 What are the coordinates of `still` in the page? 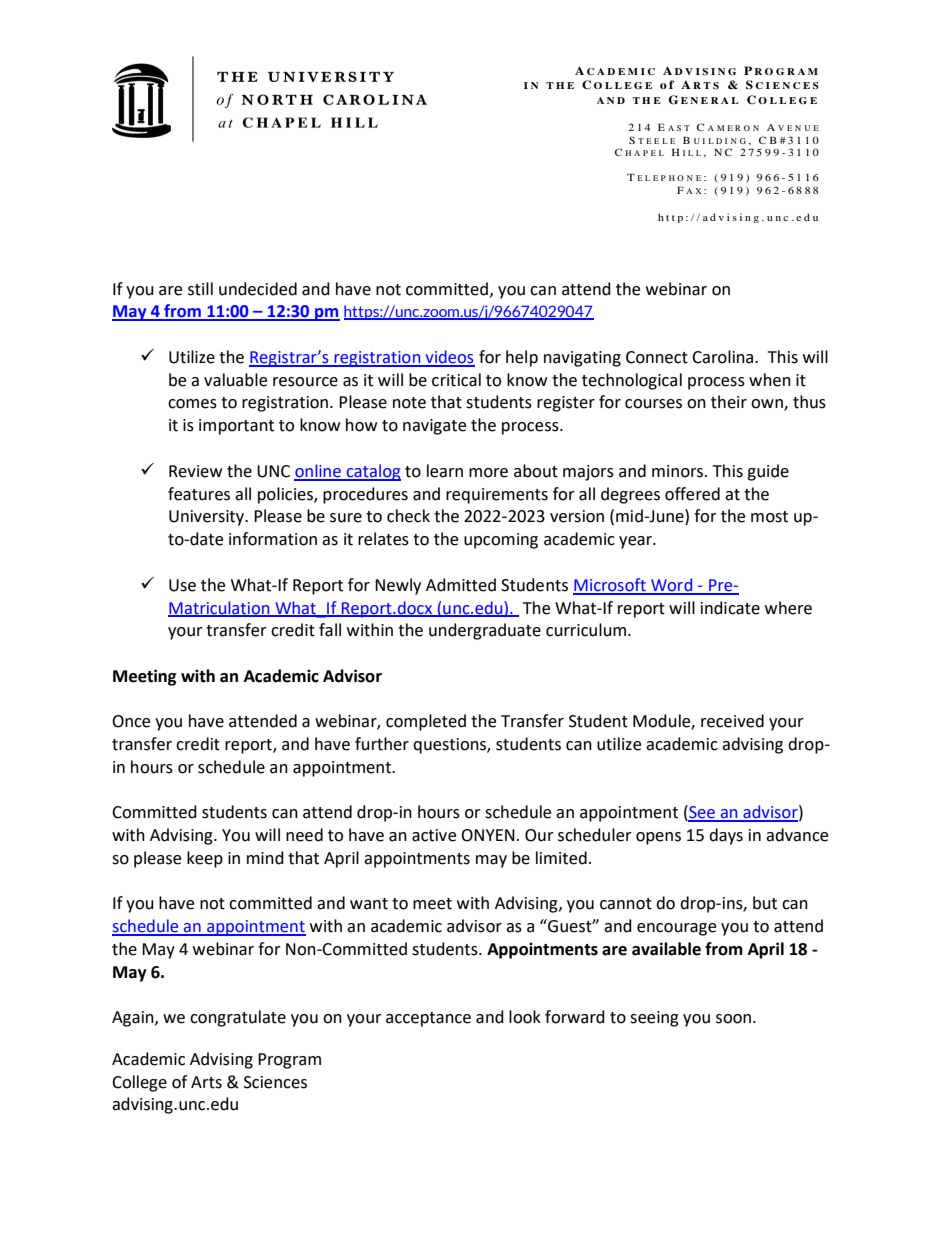 It's located at (200, 289).
